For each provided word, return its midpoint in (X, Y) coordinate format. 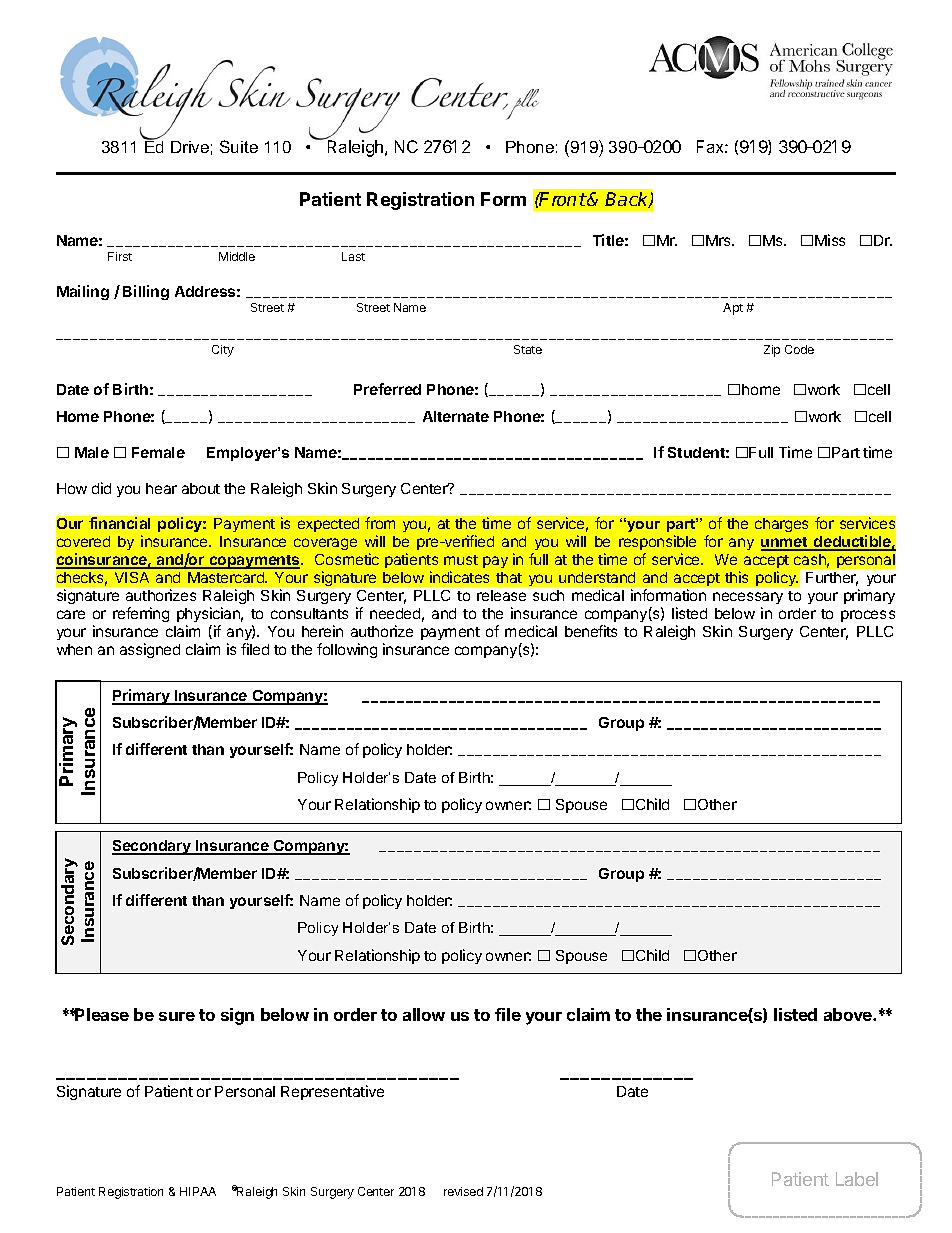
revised (463, 1191)
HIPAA (198, 1191)
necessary (748, 598)
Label (857, 1179)
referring (141, 614)
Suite (239, 146)
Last (353, 256)
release (501, 595)
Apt (733, 309)
